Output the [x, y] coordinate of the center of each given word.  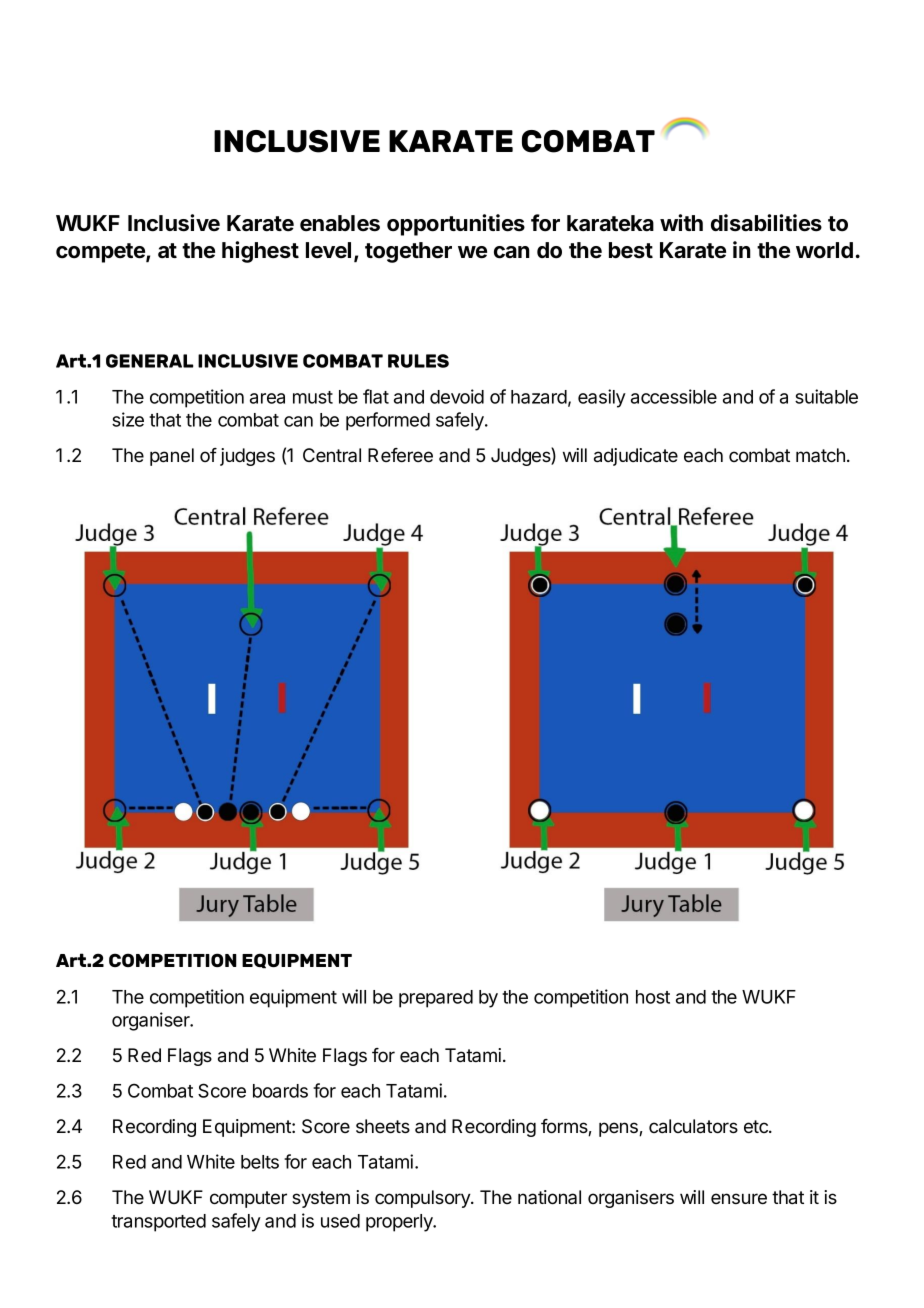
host [653, 997]
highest [260, 252]
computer [248, 1199]
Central [332, 455]
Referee [400, 455]
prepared [436, 999]
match [820, 455]
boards [280, 1091]
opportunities [456, 225]
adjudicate [636, 457]
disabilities [766, 223]
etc [757, 1126]
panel [172, 457]
